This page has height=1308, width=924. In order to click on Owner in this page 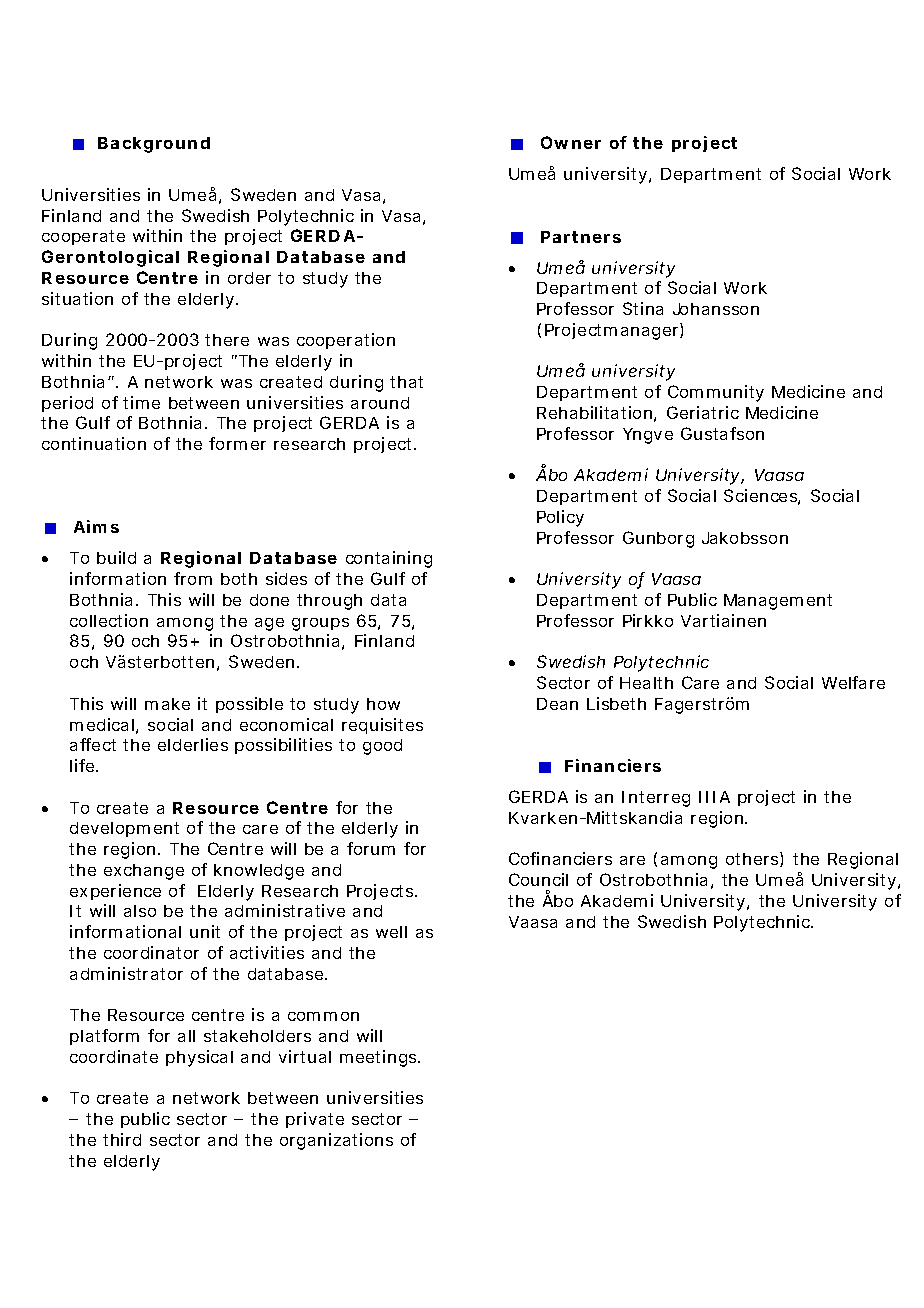, I will do `click(571, 142)`.
